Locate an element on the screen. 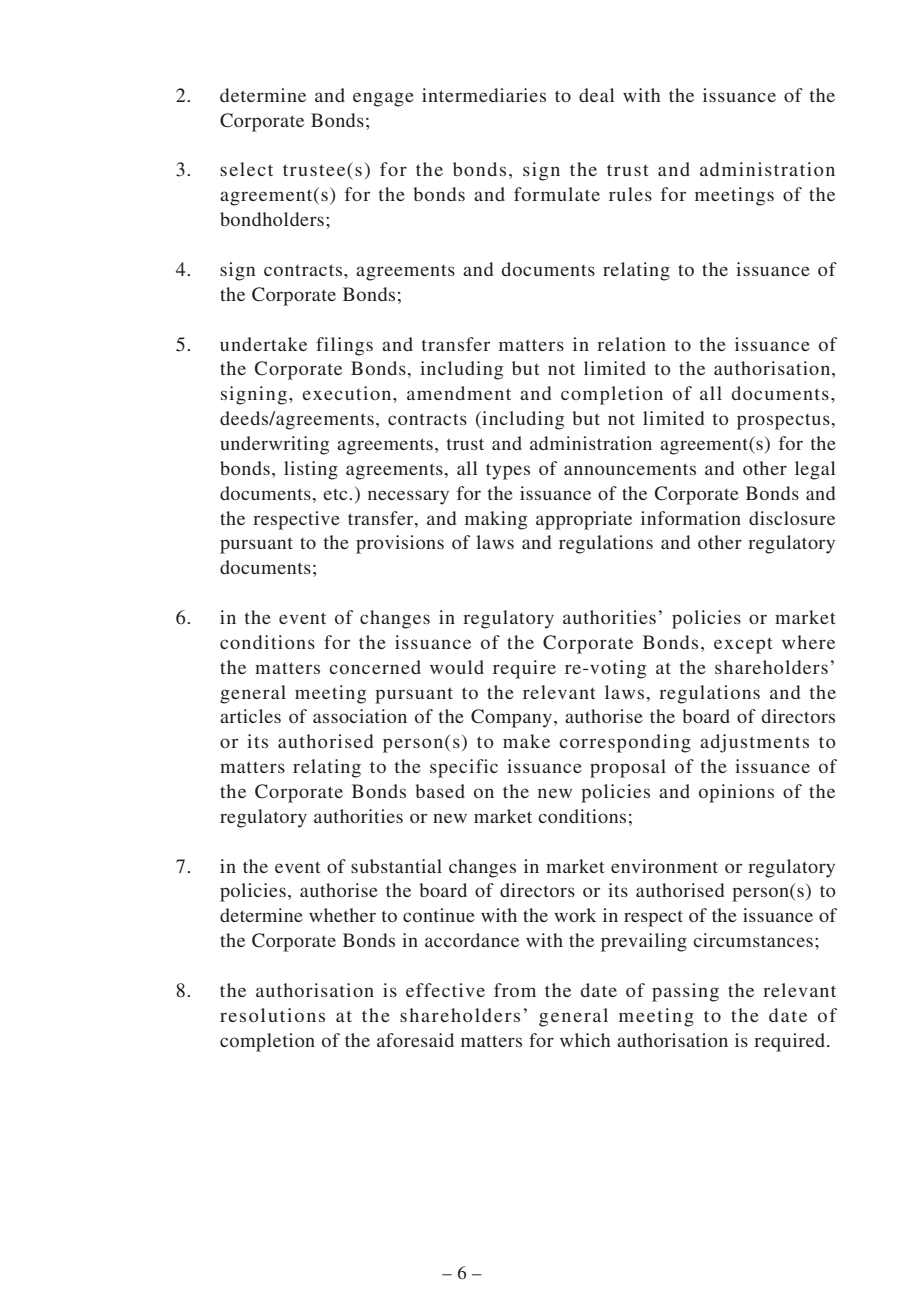 This screenshot has height=1308, width=924. from is located at coordinates (515, 990).
